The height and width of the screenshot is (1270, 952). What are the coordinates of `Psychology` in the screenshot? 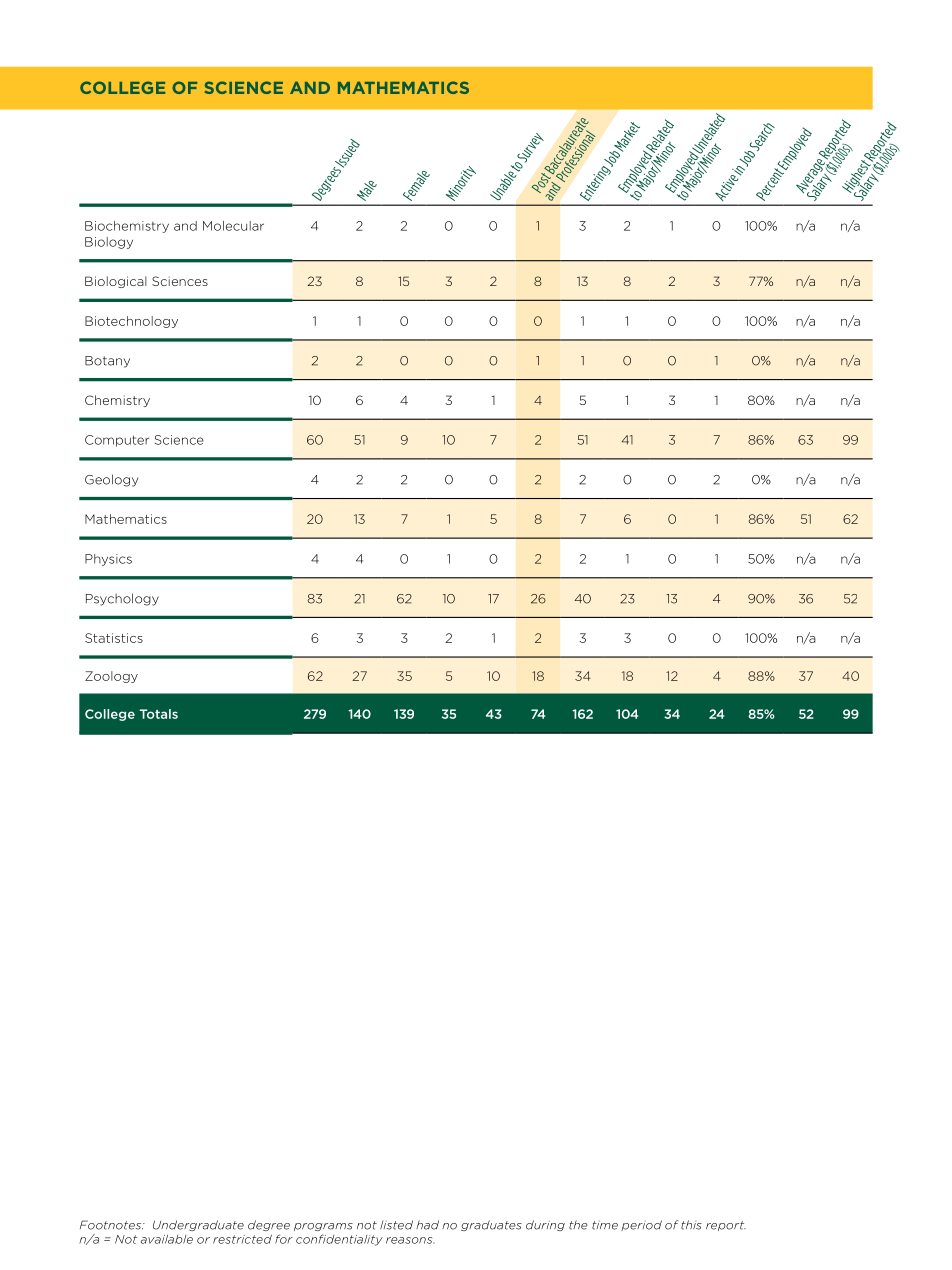 It's located at (122, 599).
